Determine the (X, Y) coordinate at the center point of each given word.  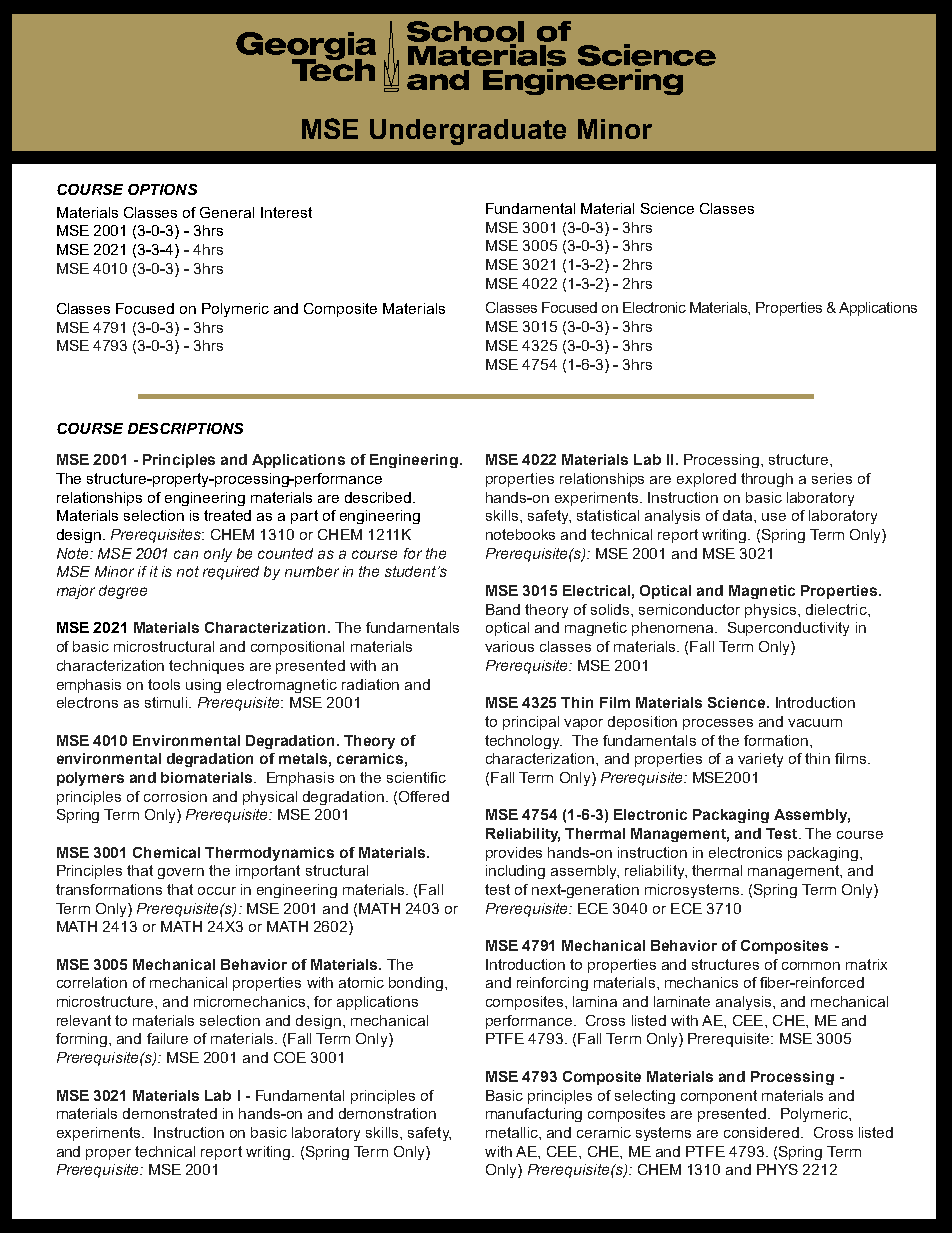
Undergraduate (468, 132)
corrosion (175, 796)
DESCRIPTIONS (185, 428)
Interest (286, 212)
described (379, 497)
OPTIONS (162, 189)
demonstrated (170, 1113)
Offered (424, 796)
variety (760, 760)
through (767, 480)
